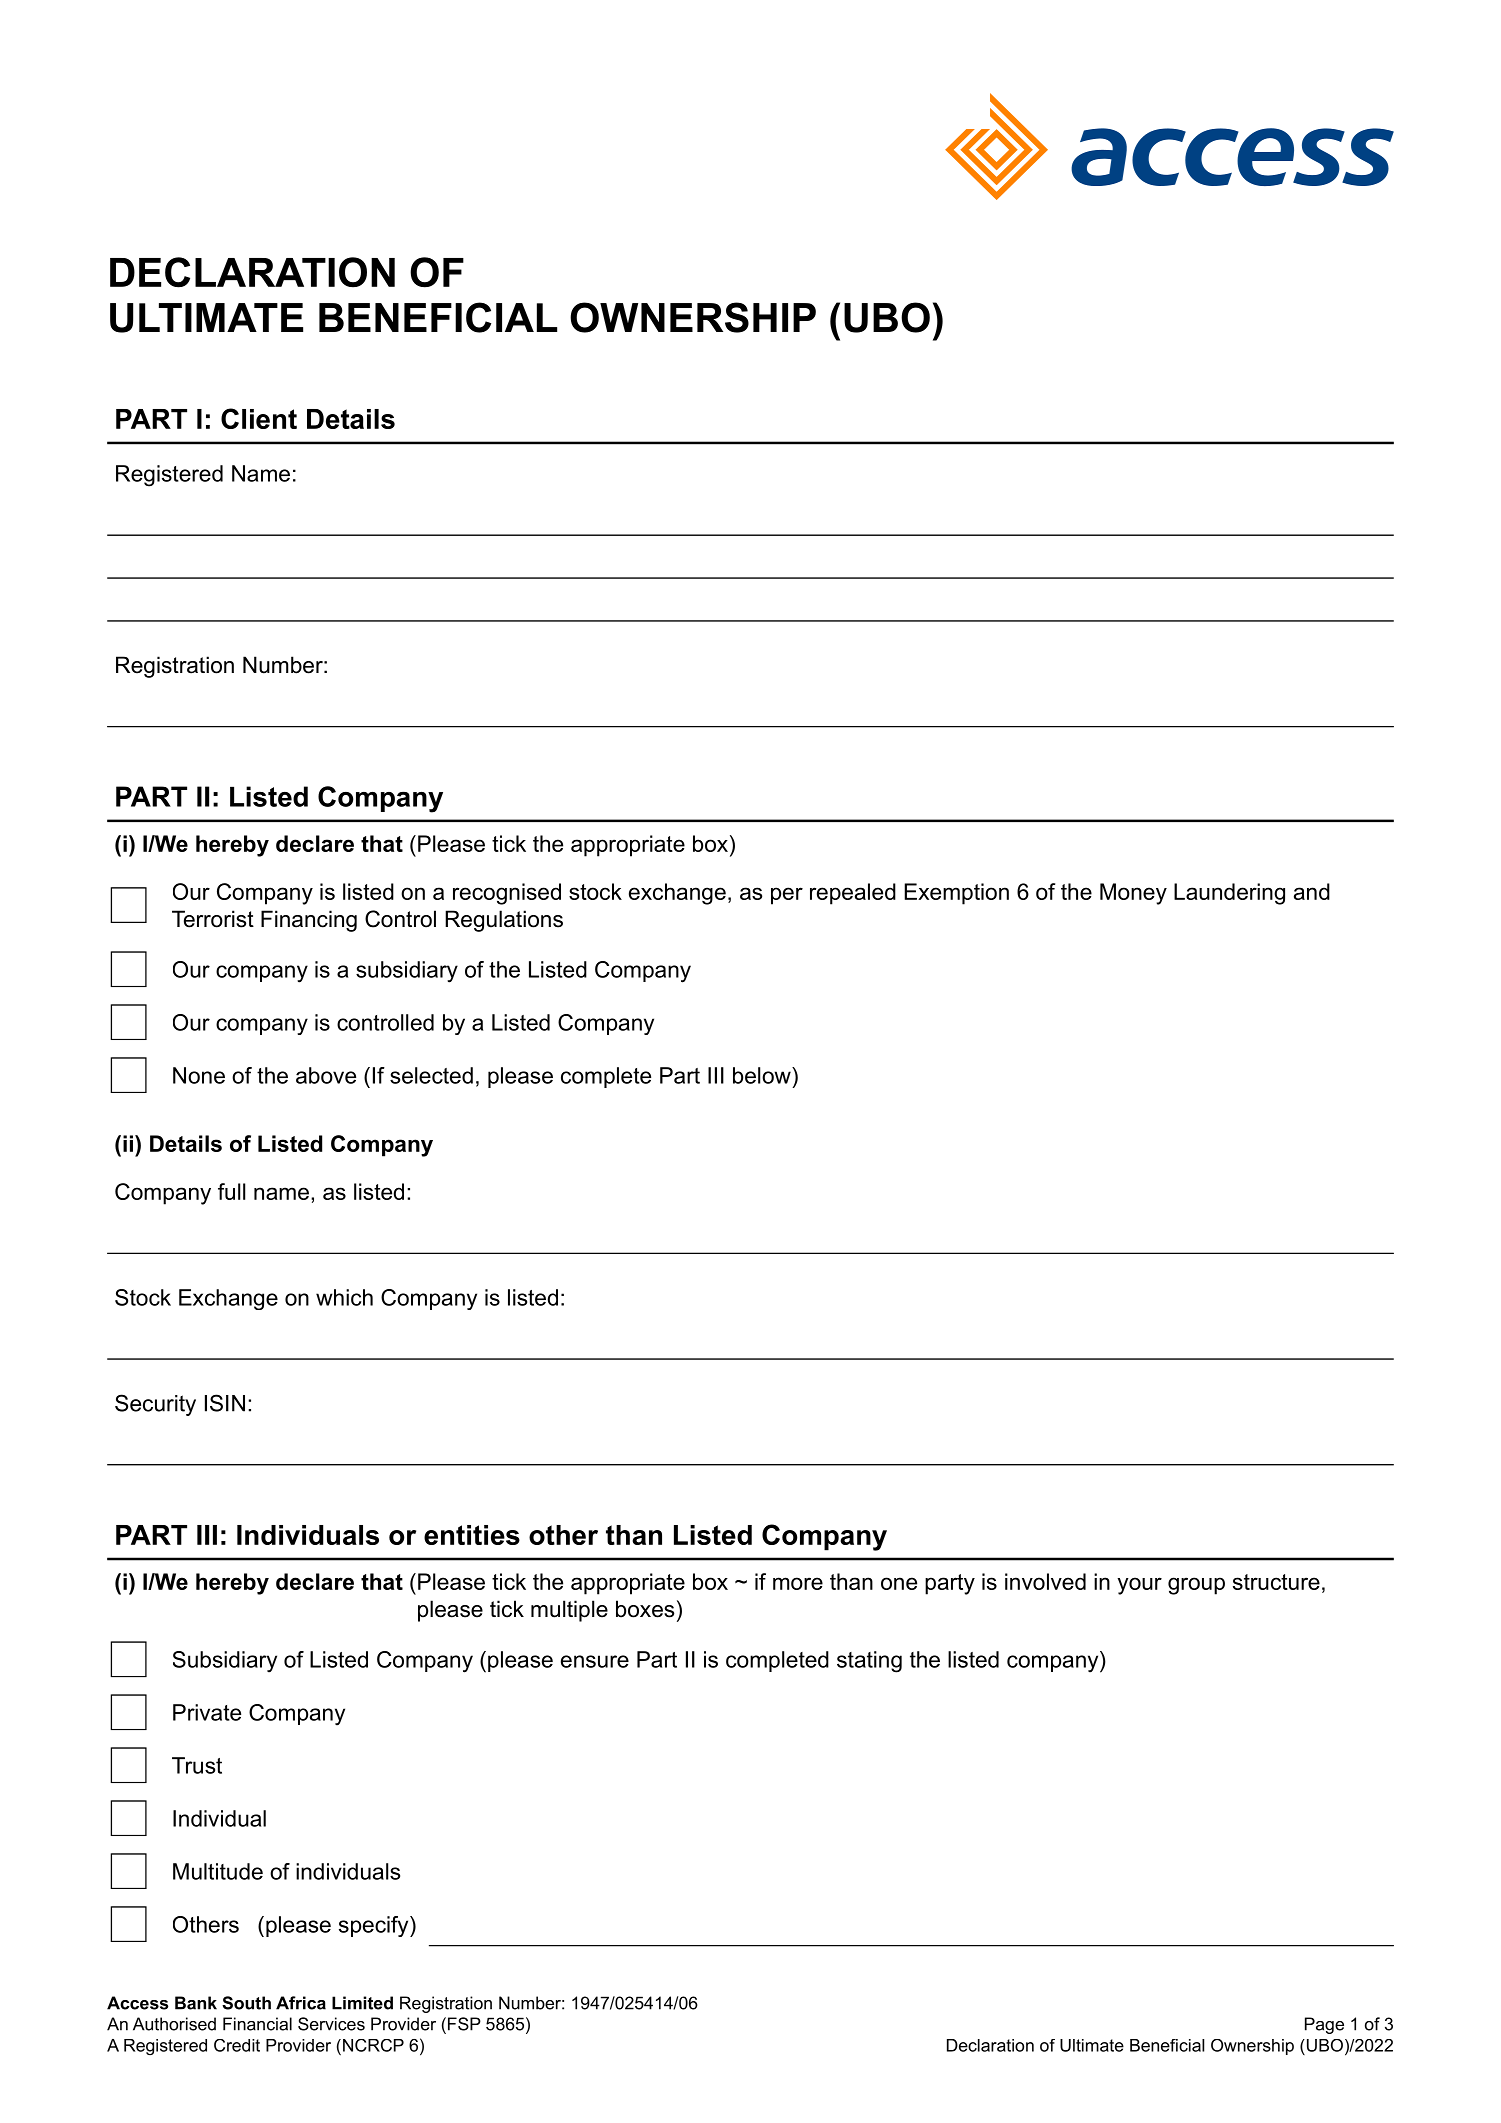 The height and width of the screenshot is (2123, 1501). Describe the element at coordinates (231, 1191) in the screenshot. I see `full` at that location.
